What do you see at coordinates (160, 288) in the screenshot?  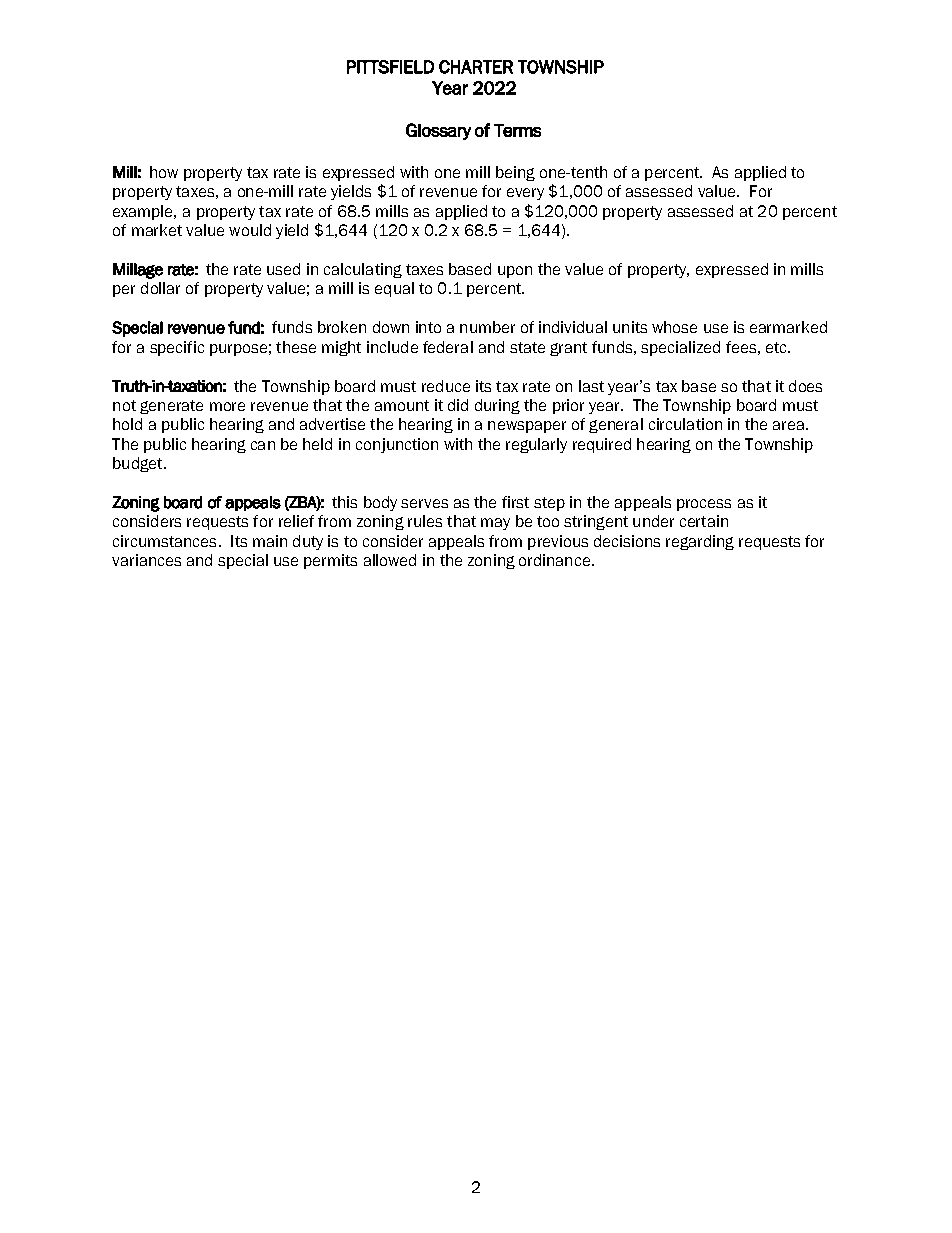 I see `dollar` at bounding box center [160, 288].
